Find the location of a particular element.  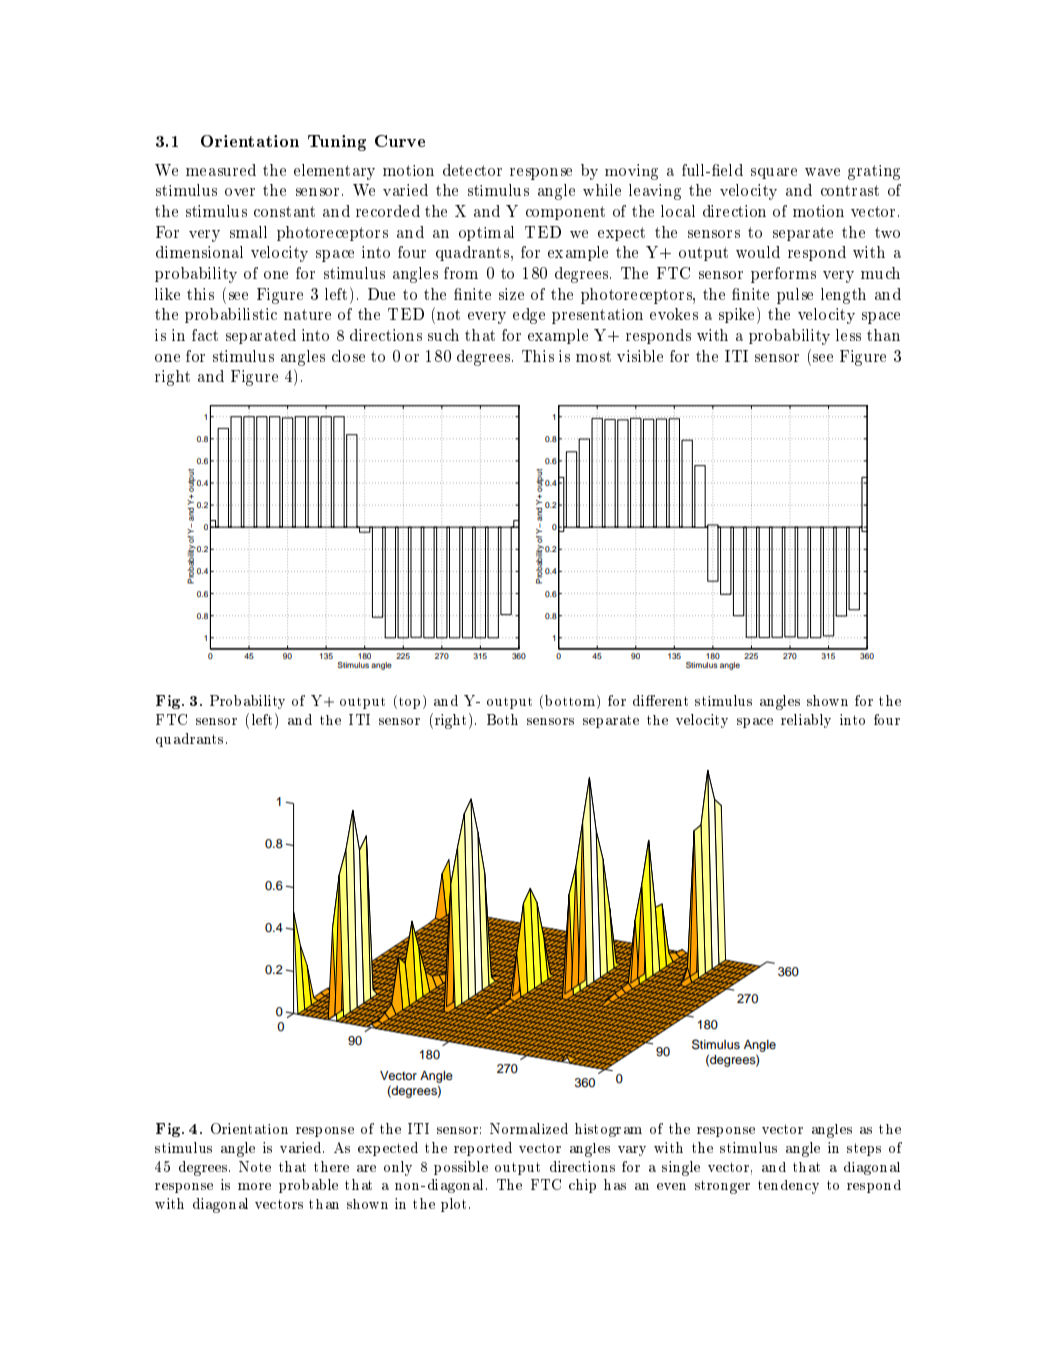

detector is located at coordinates (472, 170).
